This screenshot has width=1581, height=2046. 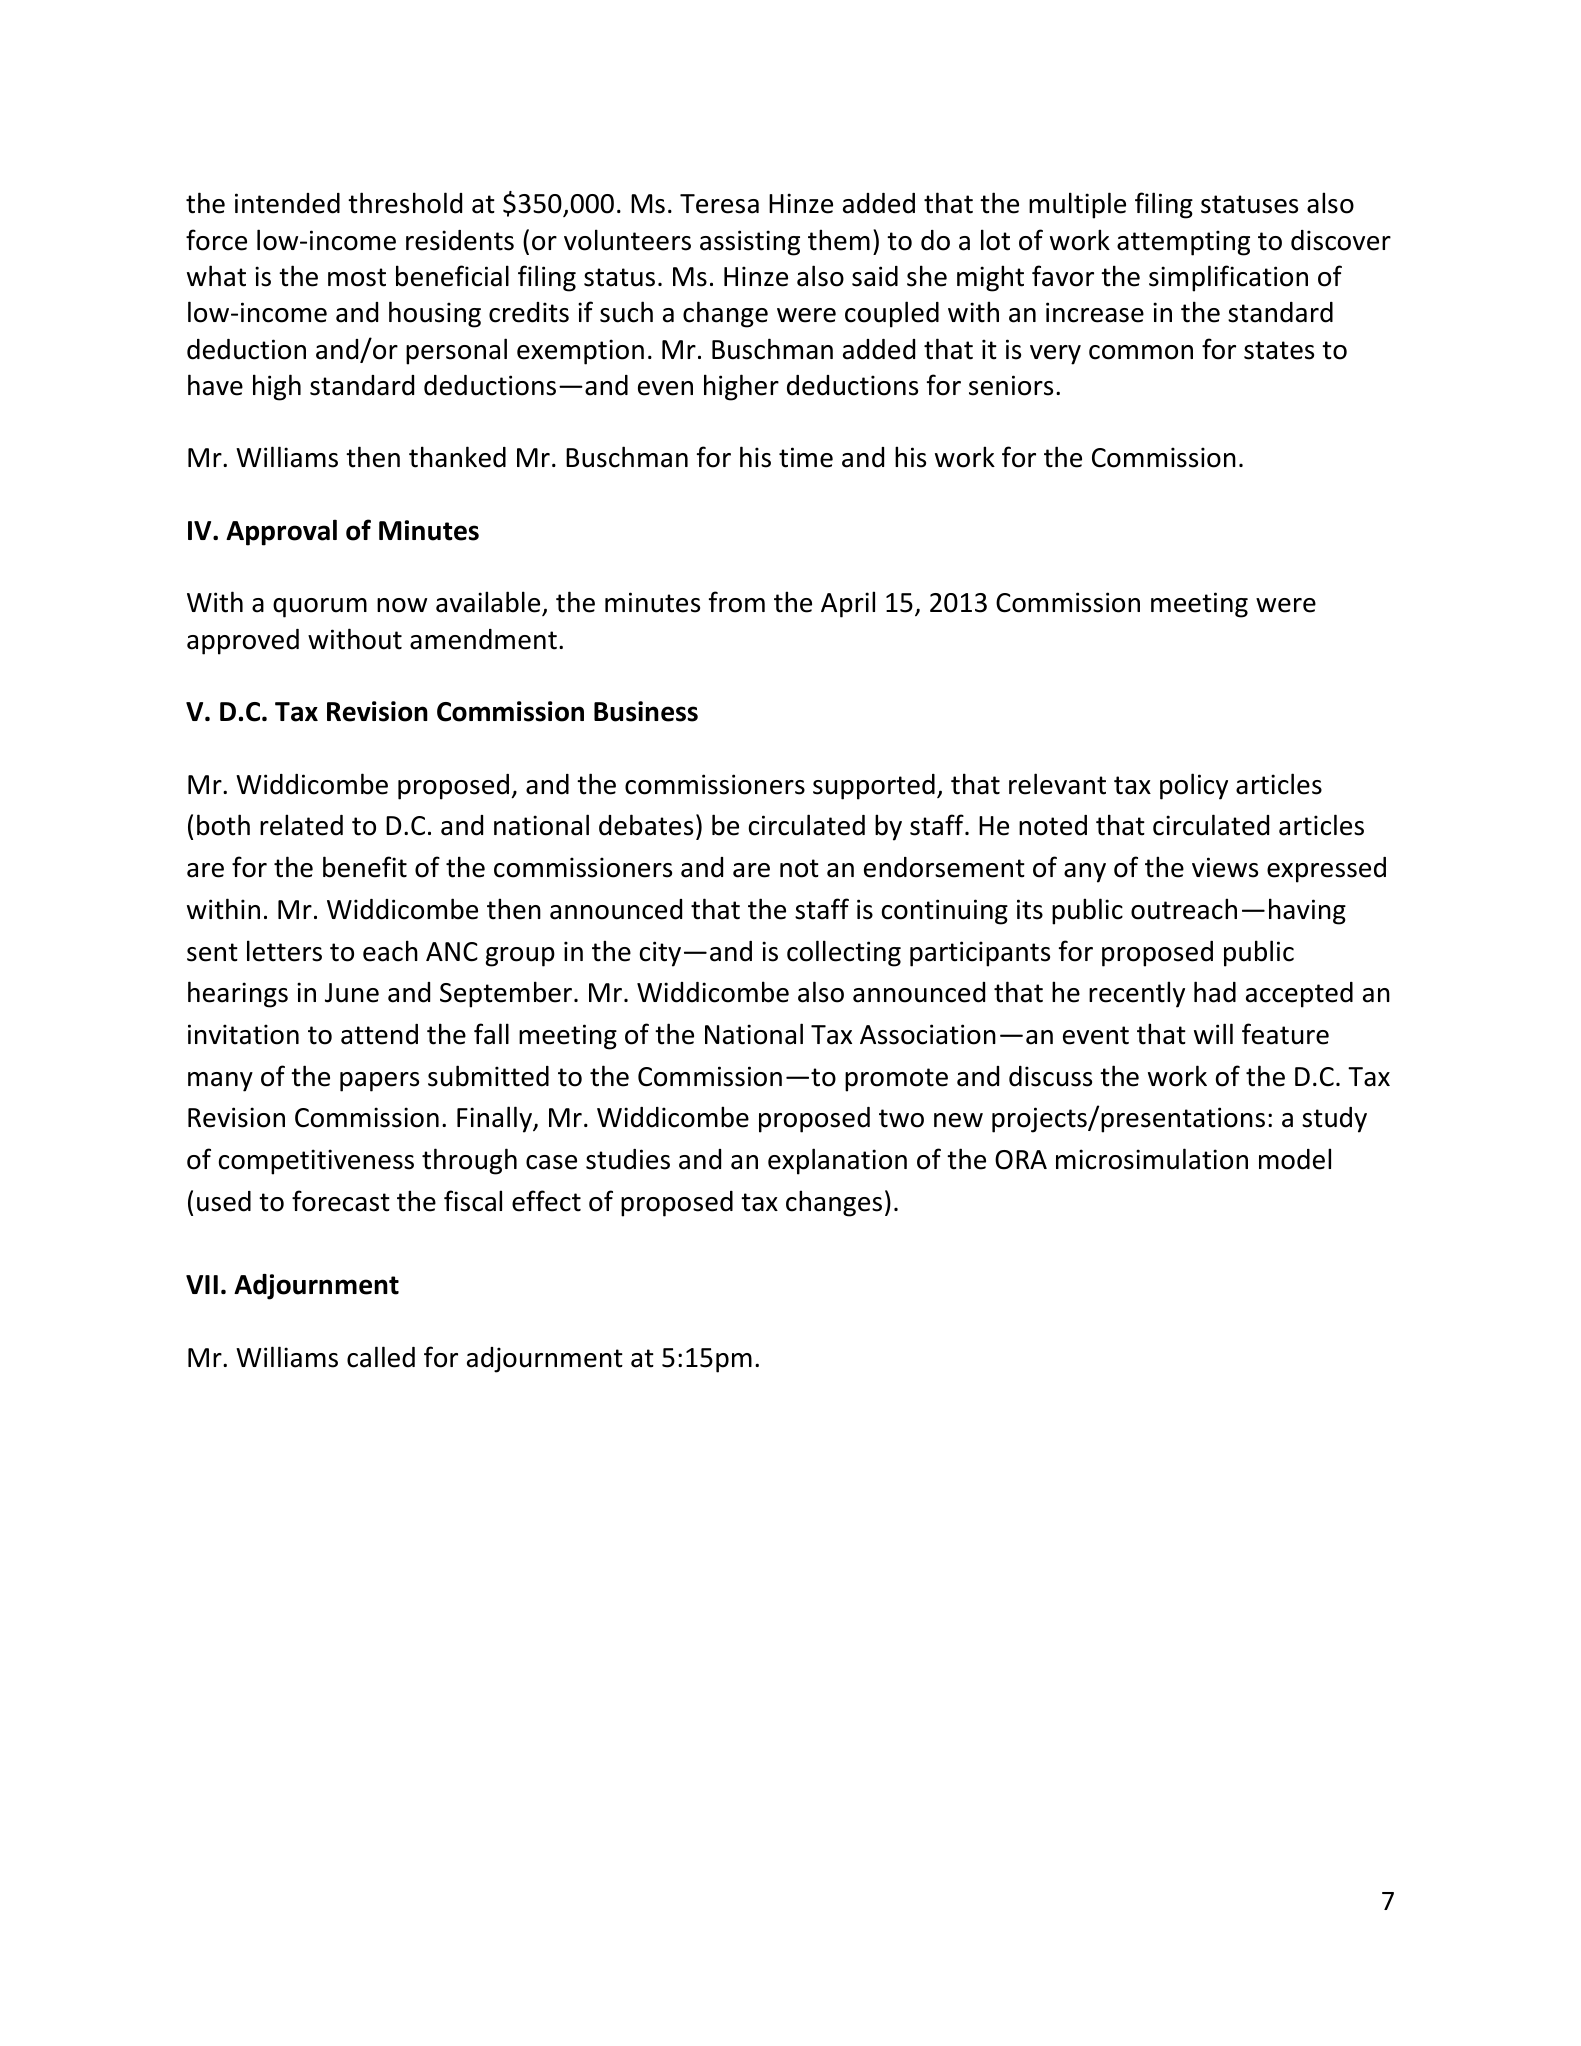 What do you see at coordinates (381, 1357) in the screenshot?
I see `called` at bounding box center [381, 1357].
